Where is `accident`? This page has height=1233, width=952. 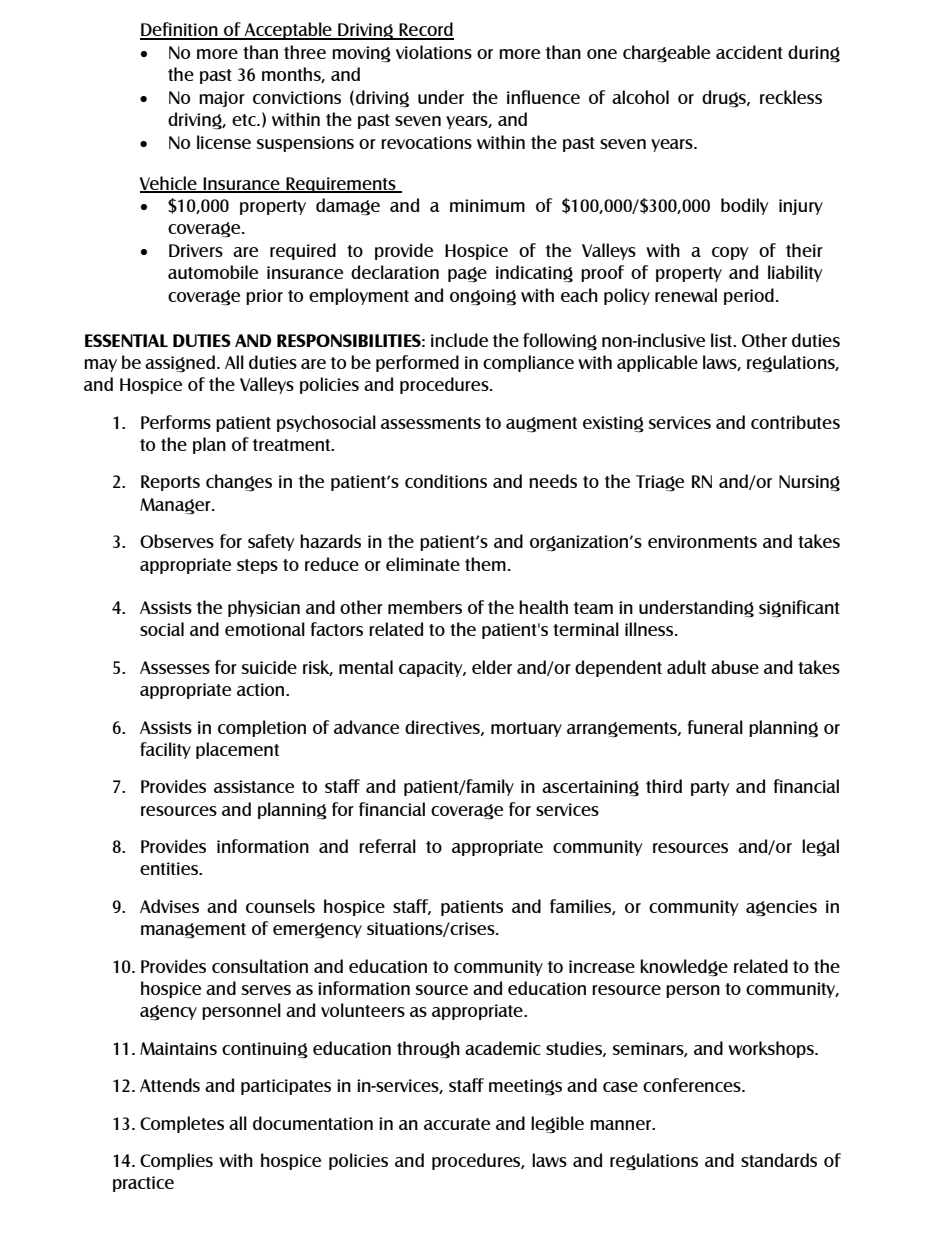
accident is located at coordinates (749, 52).
